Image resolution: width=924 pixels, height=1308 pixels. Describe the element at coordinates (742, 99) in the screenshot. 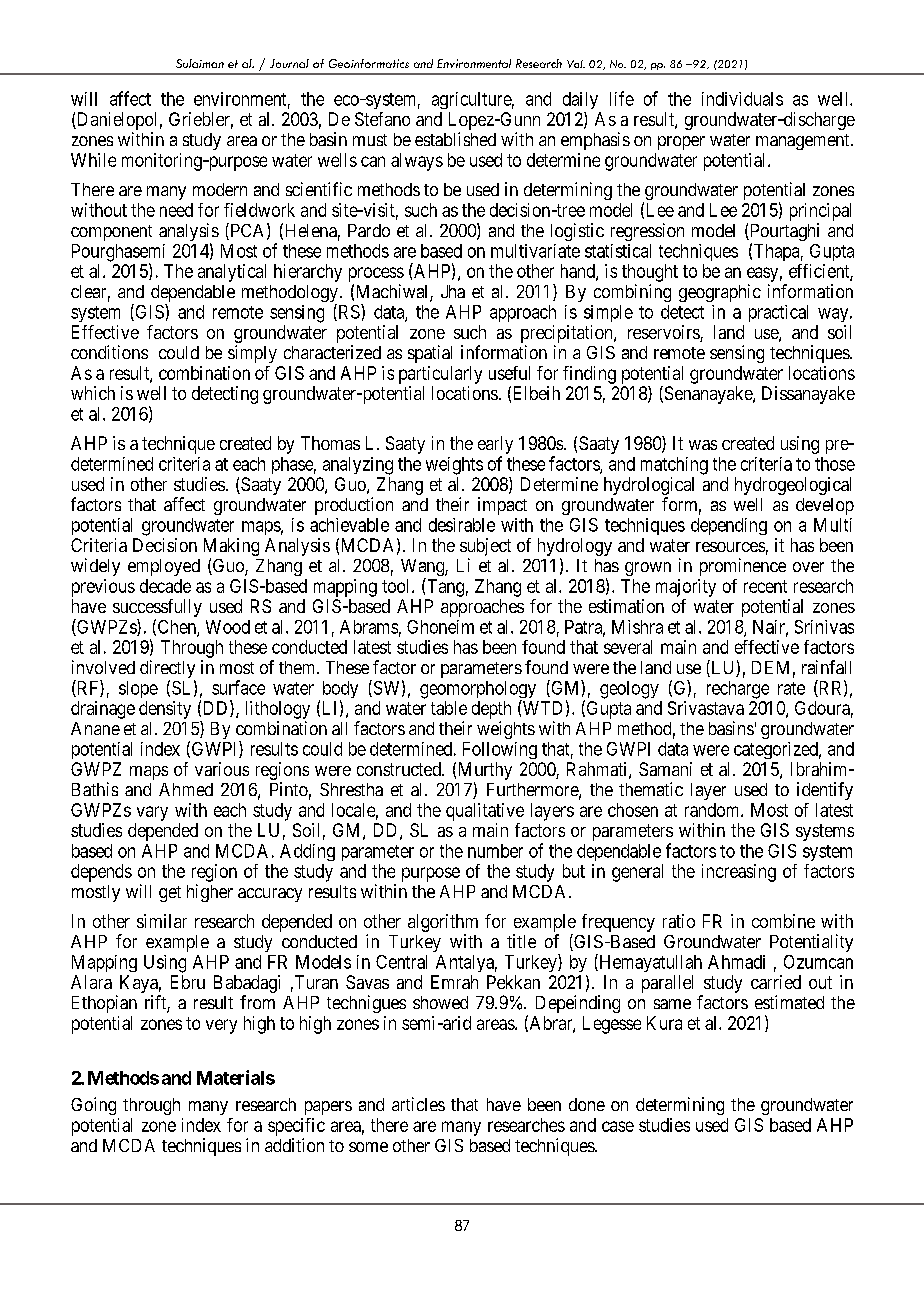

I see `individuals` at that location.
